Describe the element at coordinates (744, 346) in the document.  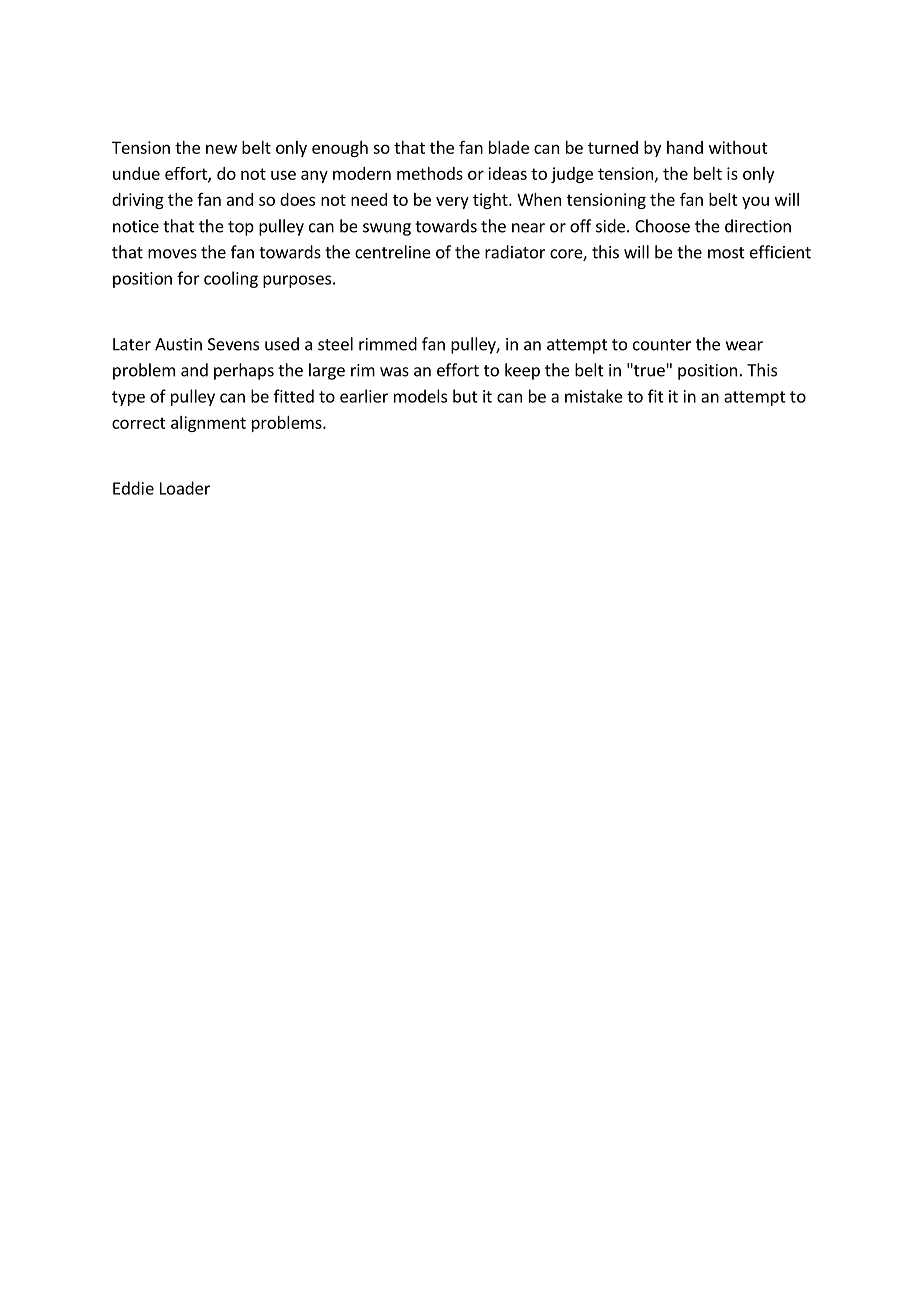
I see `wear` at that location.
